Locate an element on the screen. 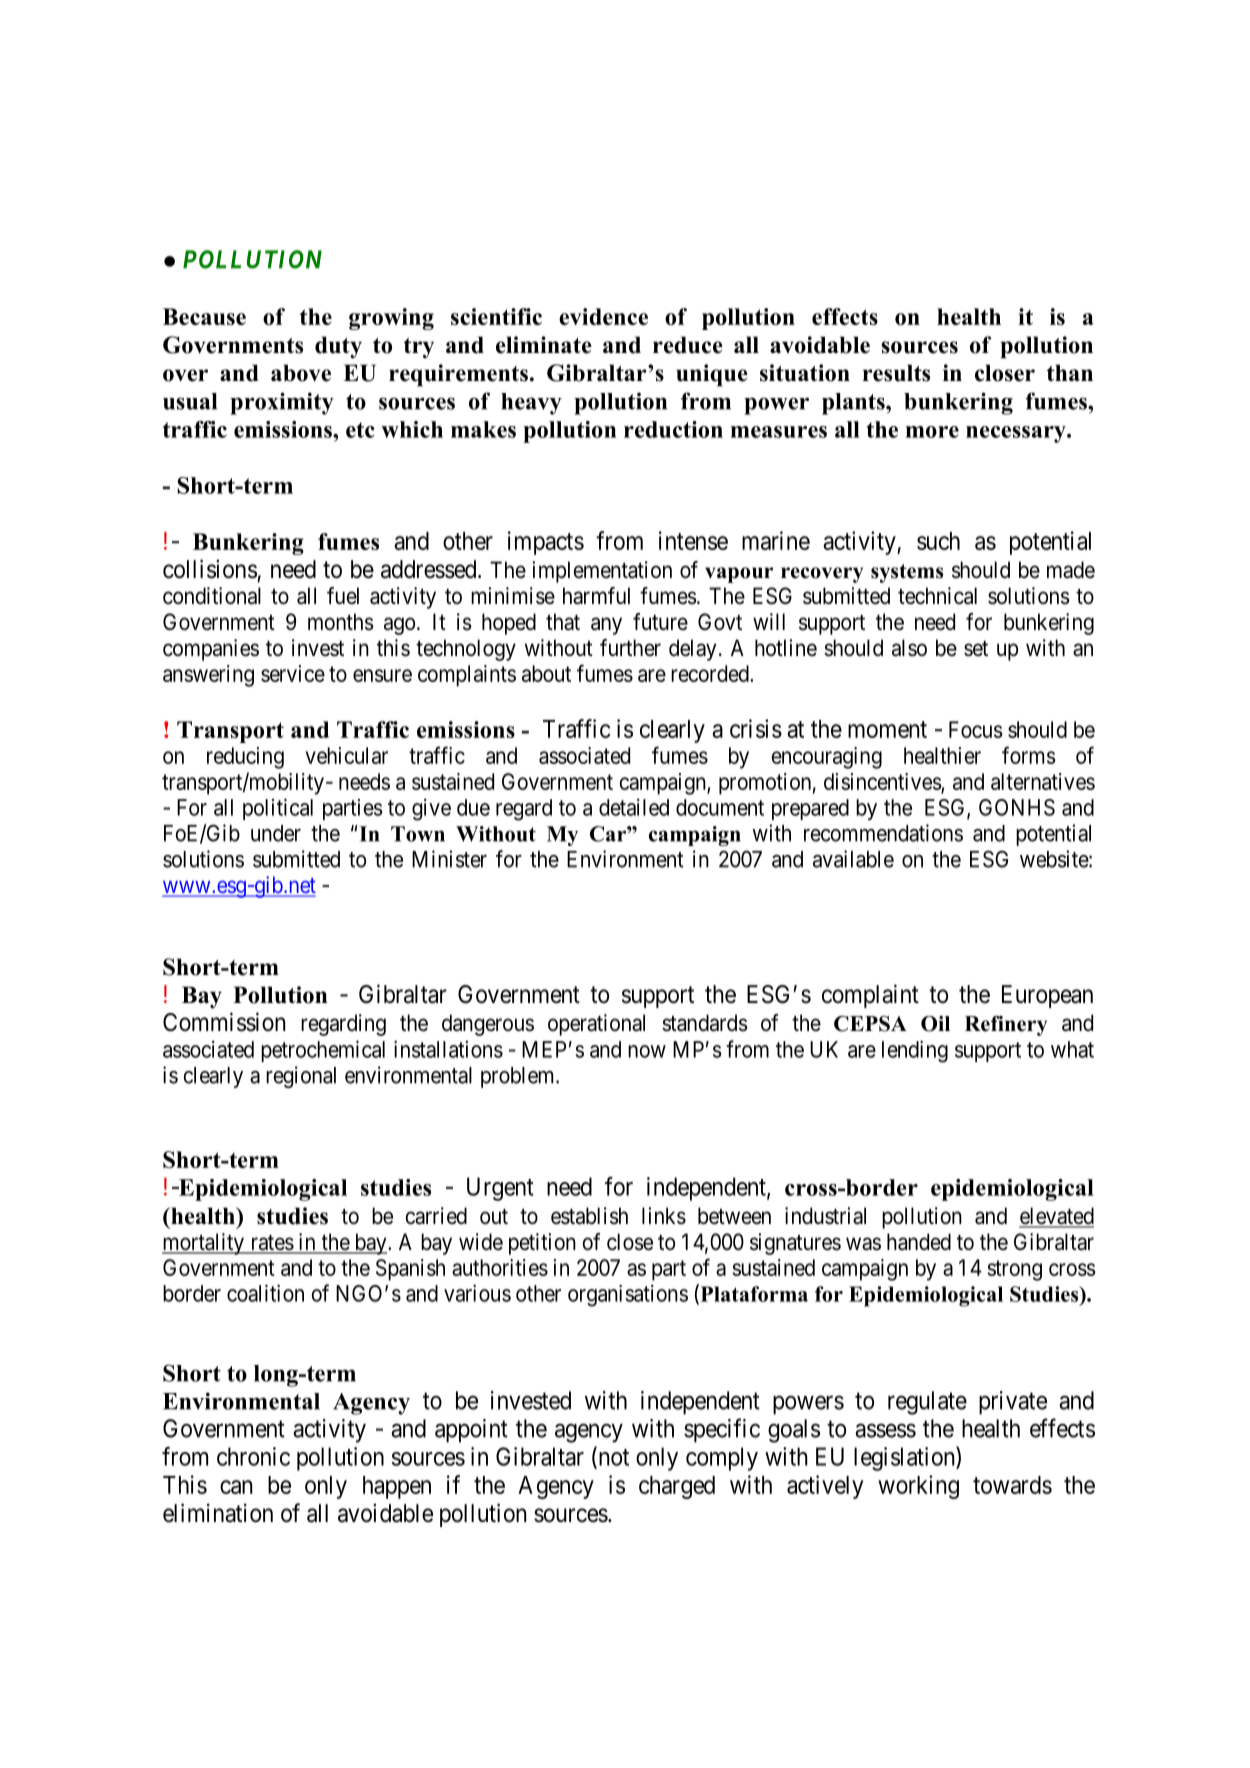 Image resolution: width=1250 pixels, height=1768 pixels. results is located at coordinates (896, 373).
